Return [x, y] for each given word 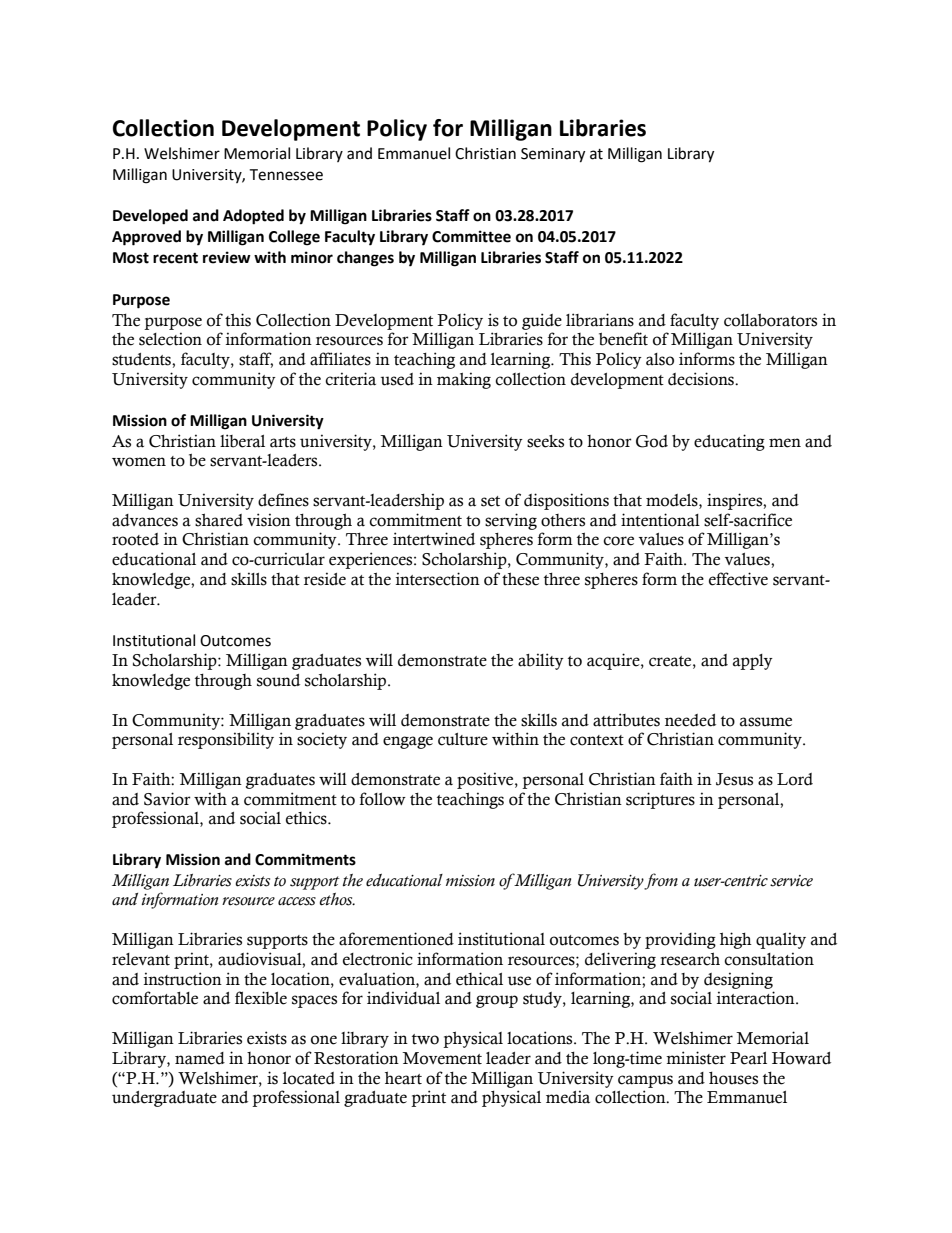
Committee [471, 236]
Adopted [253, 217]
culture [463, 739]
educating [729, 442]
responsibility [226, 740]
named [200, 1058]
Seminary [553, 155]
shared [219, 520]
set [490, 501]
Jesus [734, 779]
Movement [442, 1058]
